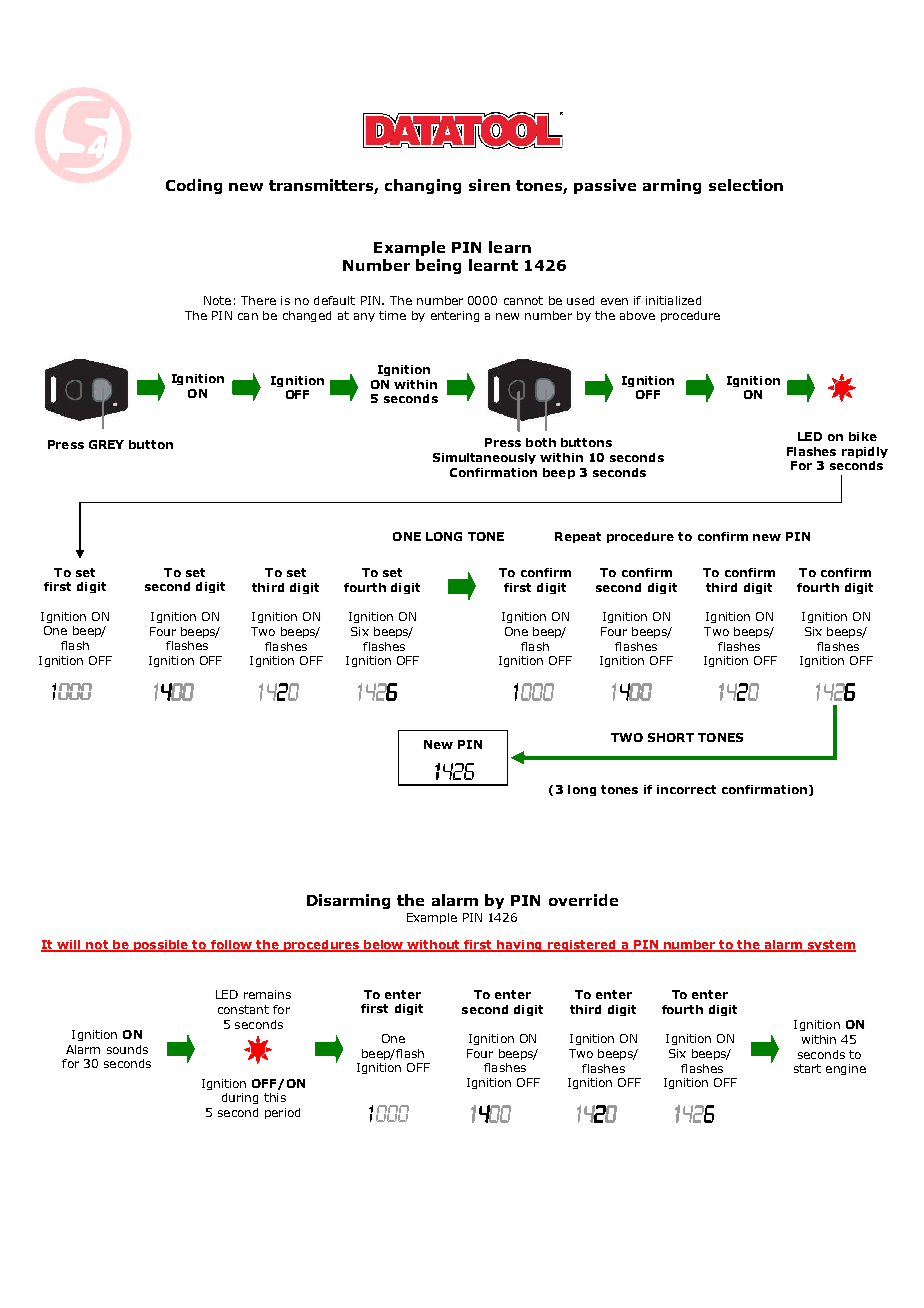 The width and height of the screenshot is (924, 1308). I want to click on incorrect, so click(686, 789).
